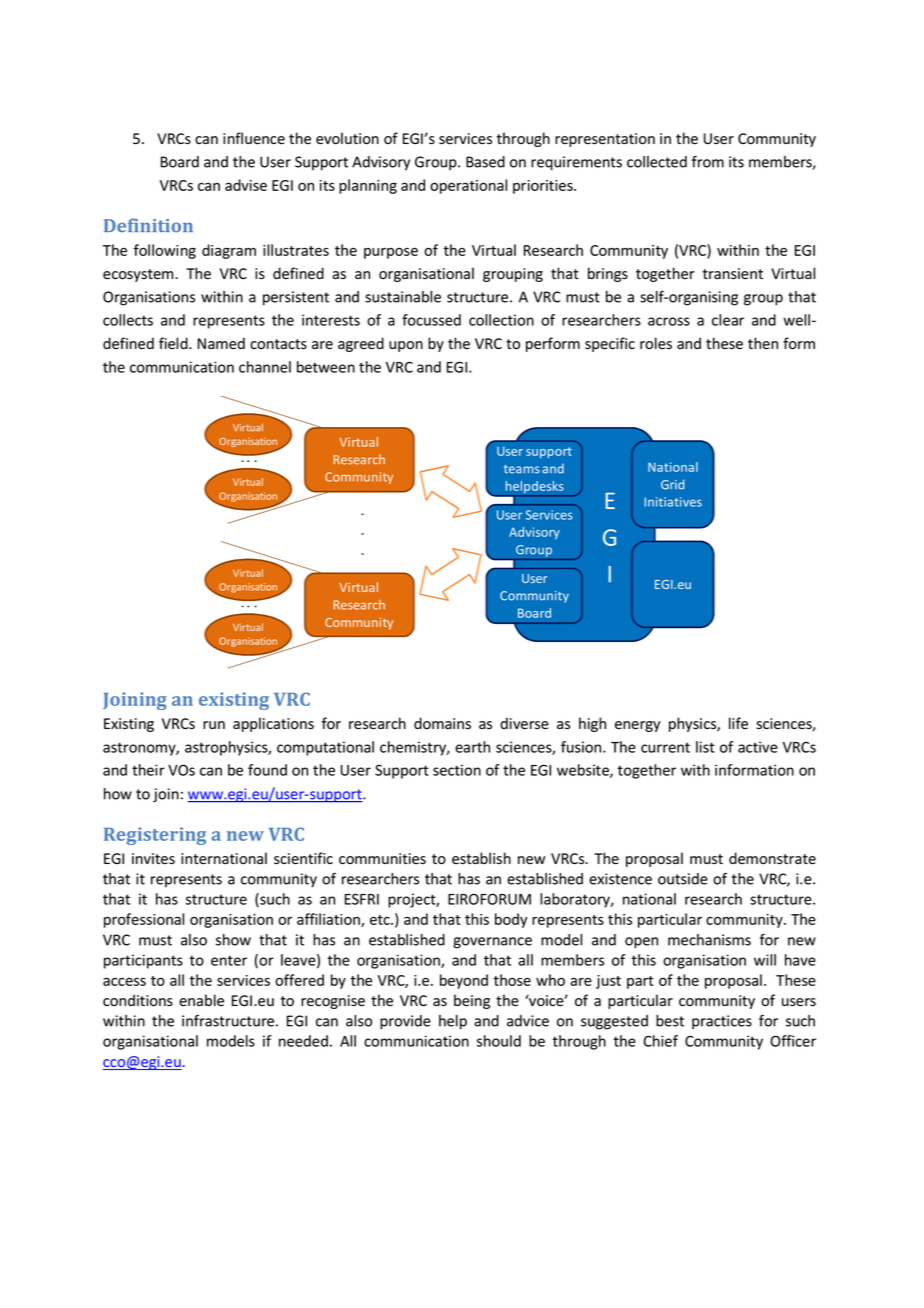 The height and width of the page is (1308, 924). Describe the element at coordinates (522, 469) in the page. I see `teams` at that location.
